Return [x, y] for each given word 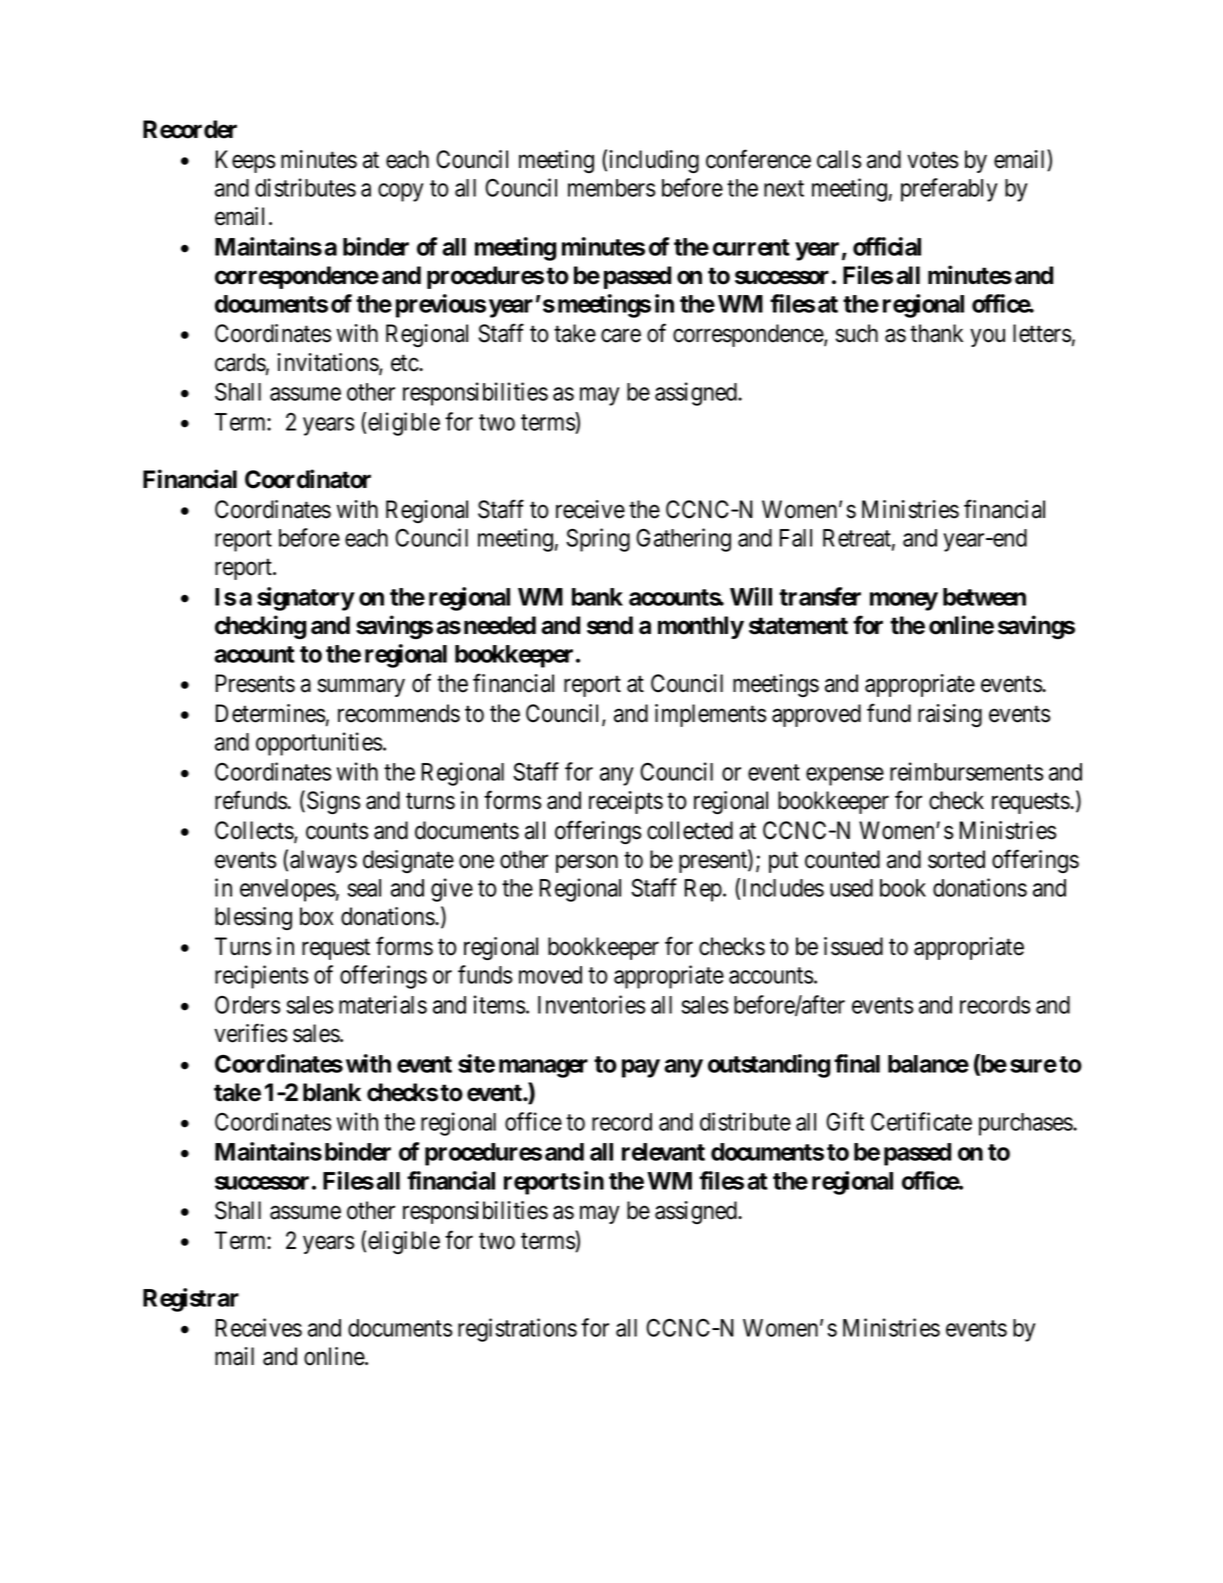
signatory [306, 599]
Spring [598, 540]
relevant [663, 1152]
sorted [956, 859]
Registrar [191, 1300]
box [316, 916]
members [611, 188]
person [587, 864]
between [984, 597]
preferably [949, 190]
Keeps [245, 161]
